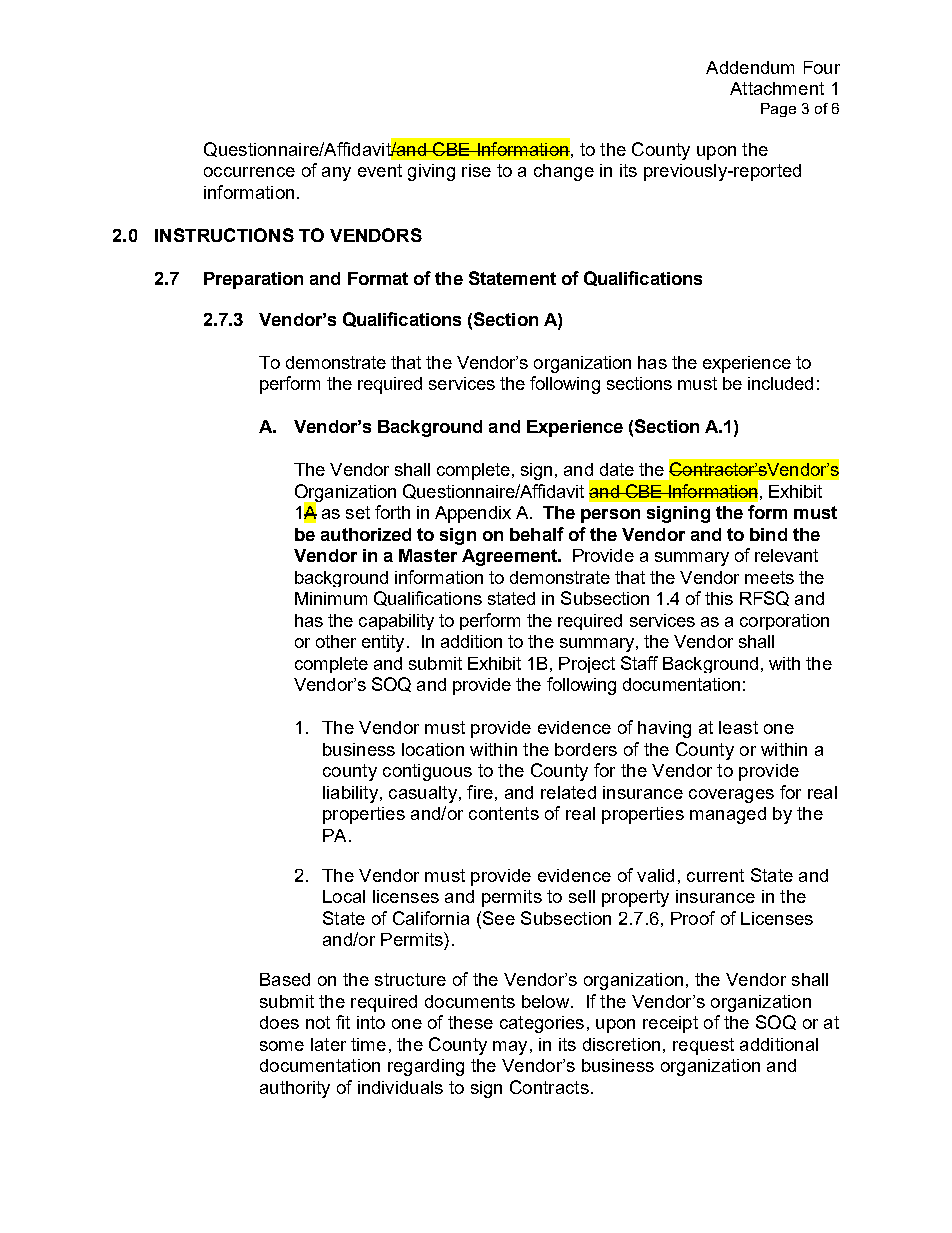  Describe the element at coordinates (564, 172) in the image. I see `change` at that location.
